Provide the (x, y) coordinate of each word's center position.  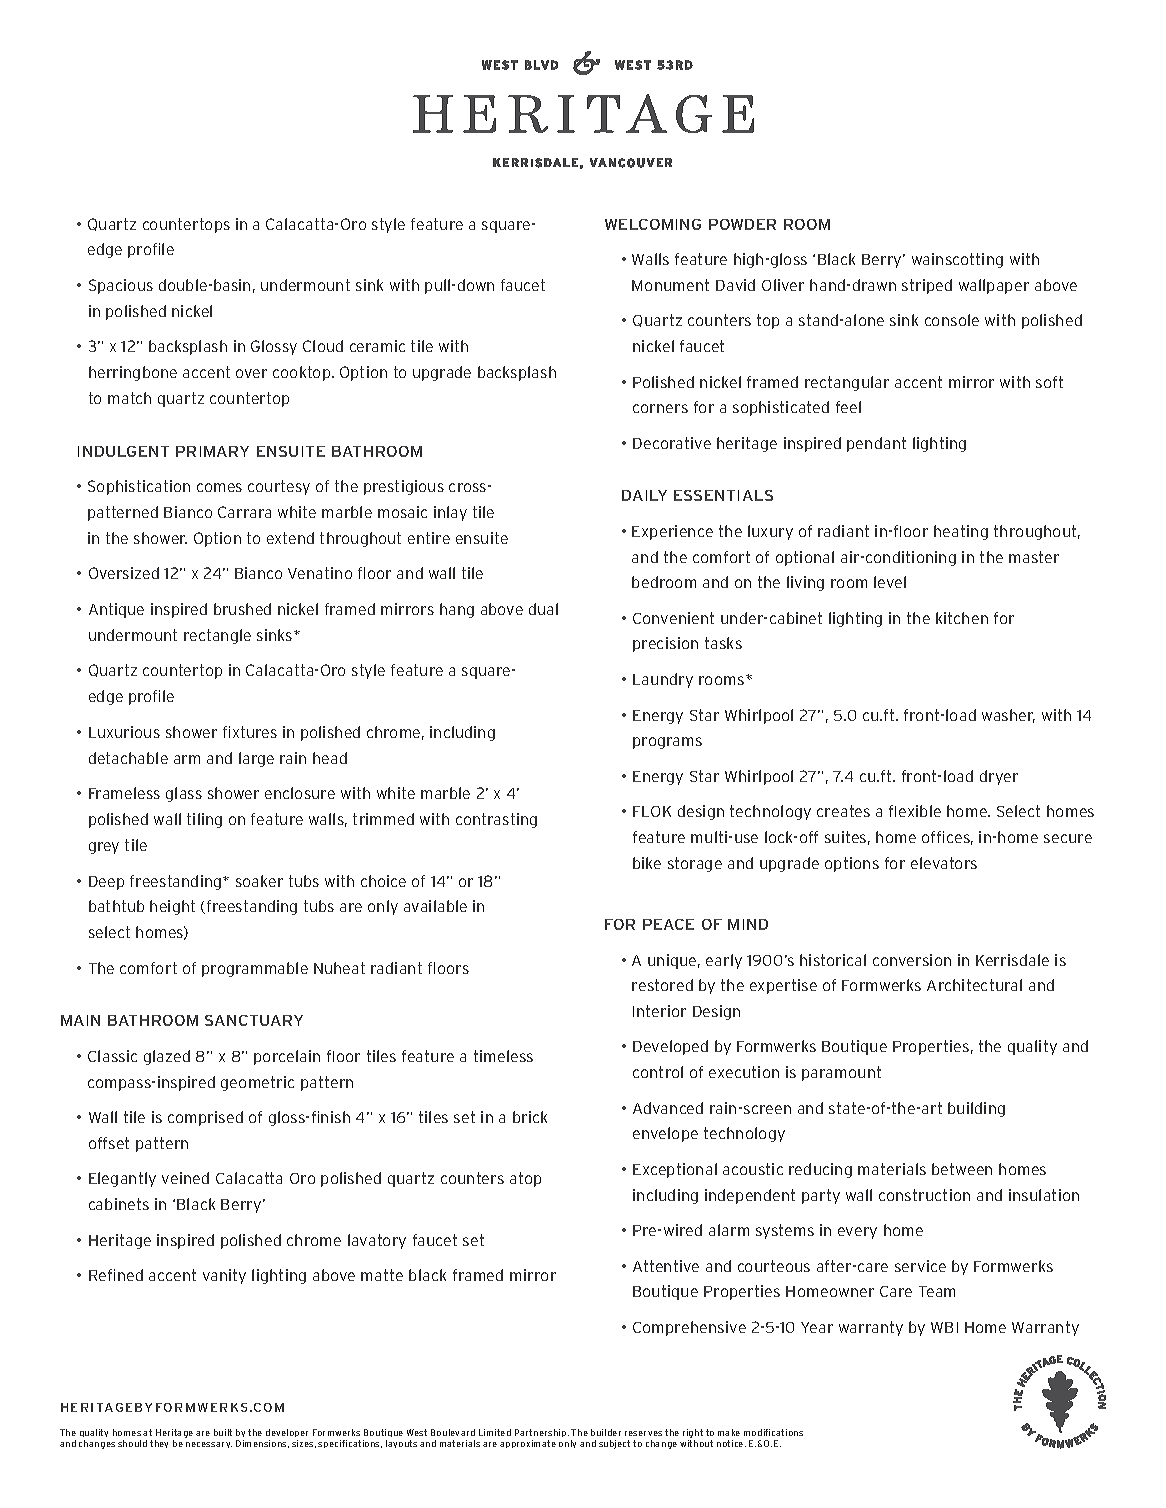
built (223, 1432)
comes (219, 487)
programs (667, 743)
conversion (912, 960)
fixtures (250, 732)
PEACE (668, 924)
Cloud (323, 346)
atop (525, 1179)
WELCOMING (653, 224)
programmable (255, 969)
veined (185, 1178)
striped (927, 286)
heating (961, 532)
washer (1008, 716)
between (962, 1169)
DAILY (644, 495)
